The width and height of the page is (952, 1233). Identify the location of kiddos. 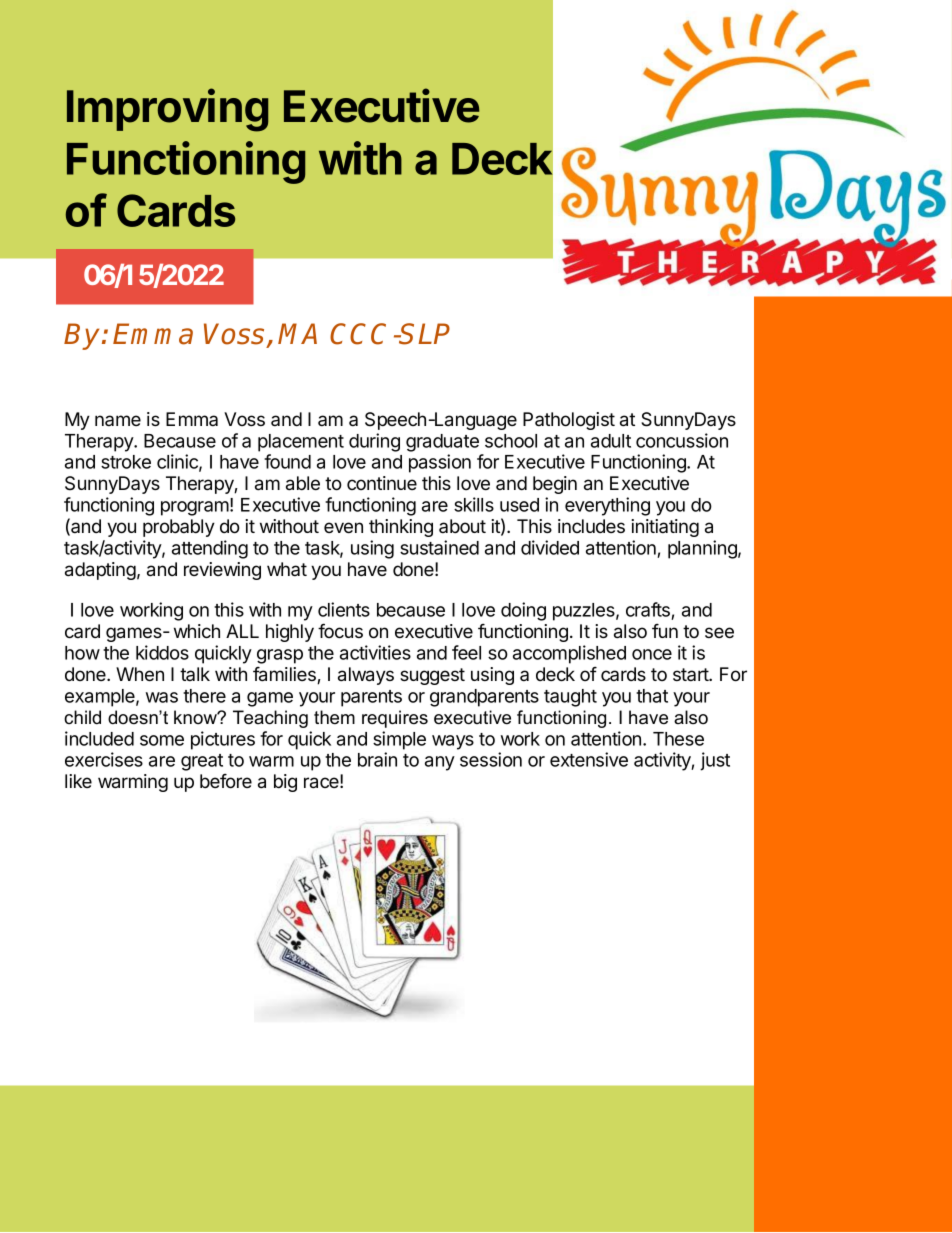
(162, 652).
